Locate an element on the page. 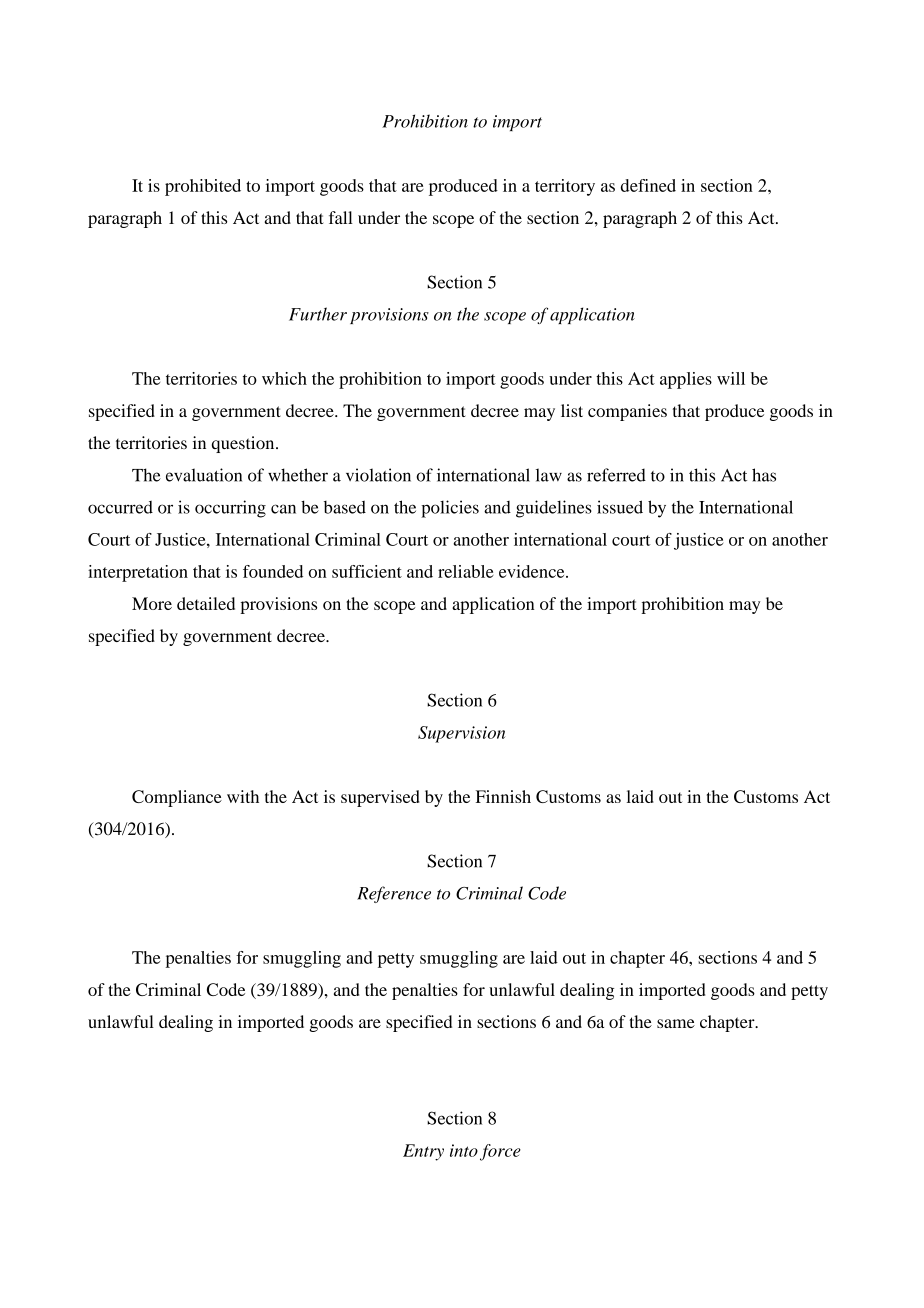 The height and width of the page is (1308, 924). fall is located at coordinates (341, 217).
